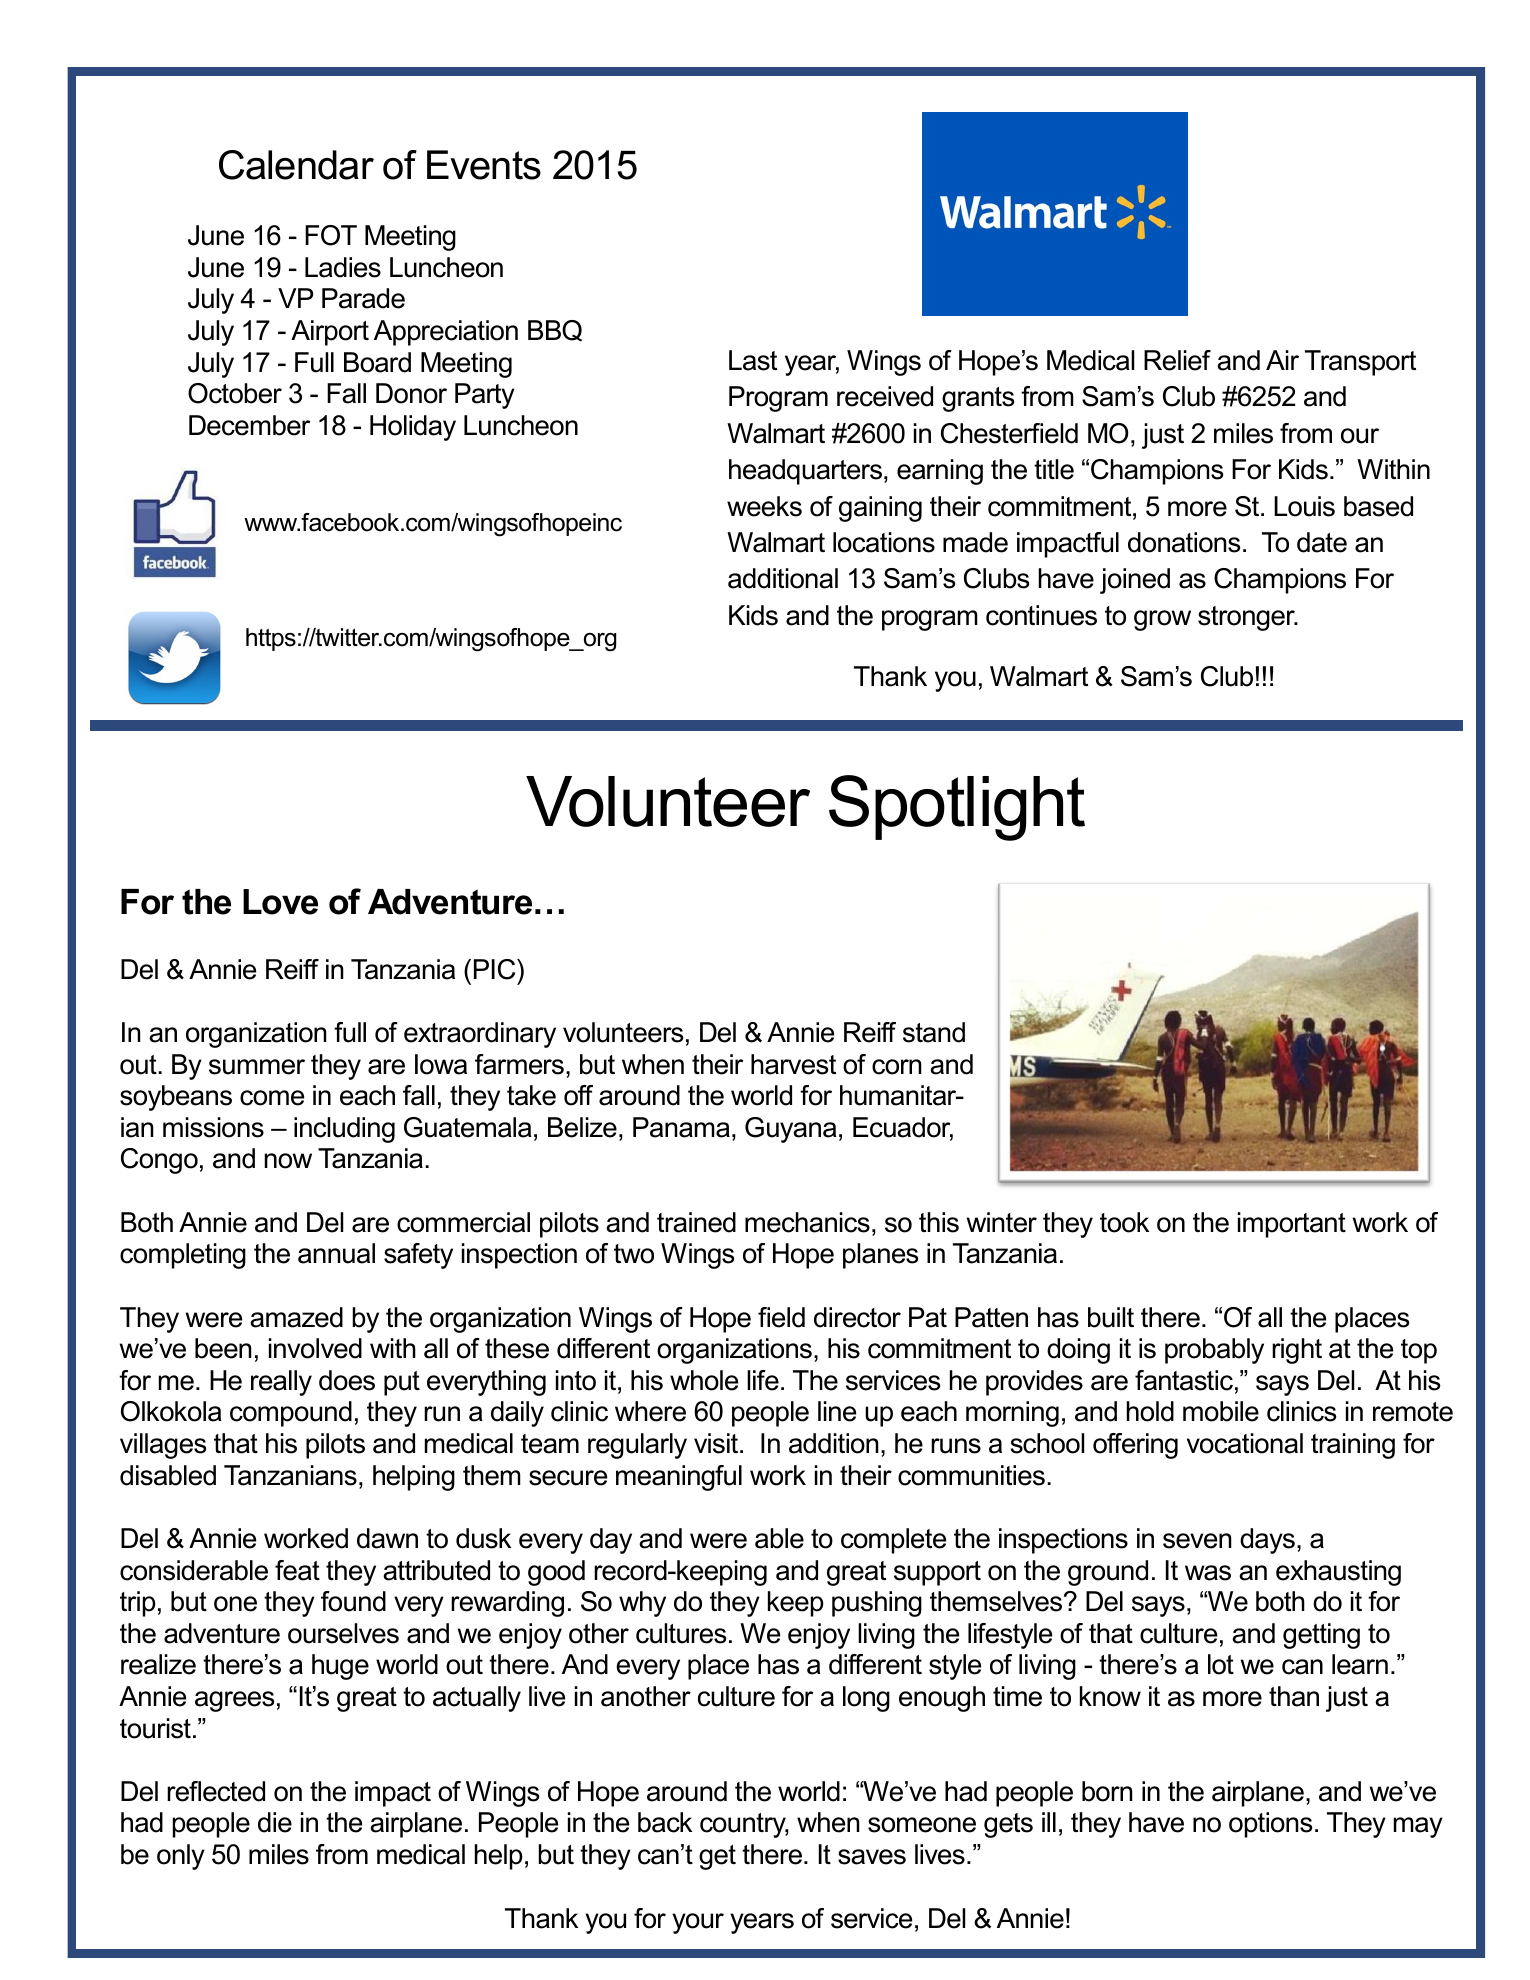 This screenshot has width=1530, height=1980. What do you see at coordinates (857, 1317) in the screenshot?
I see `director` at bounding box center [857, 1317].
